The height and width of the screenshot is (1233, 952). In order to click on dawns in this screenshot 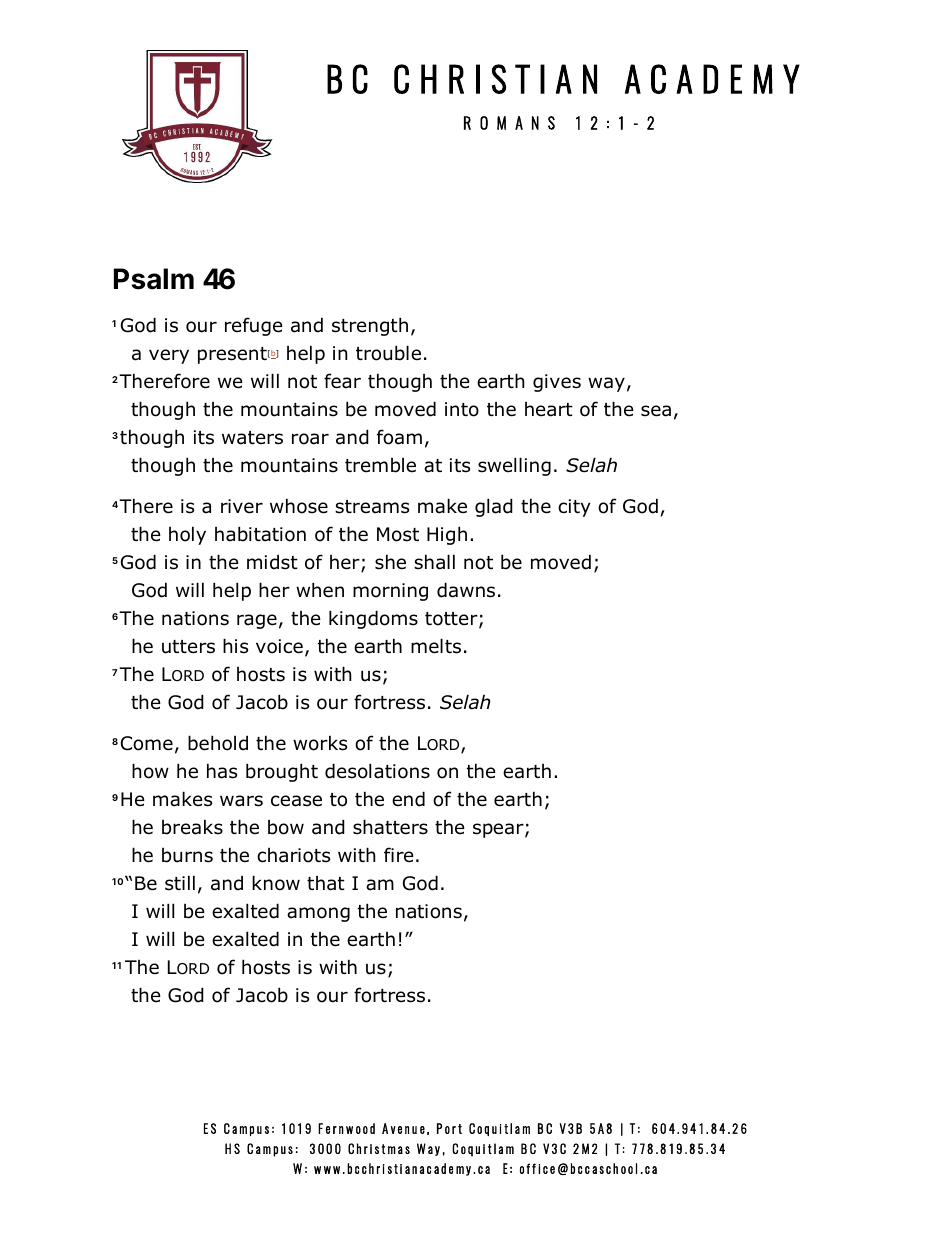, I will do `click(466, 590)`.
